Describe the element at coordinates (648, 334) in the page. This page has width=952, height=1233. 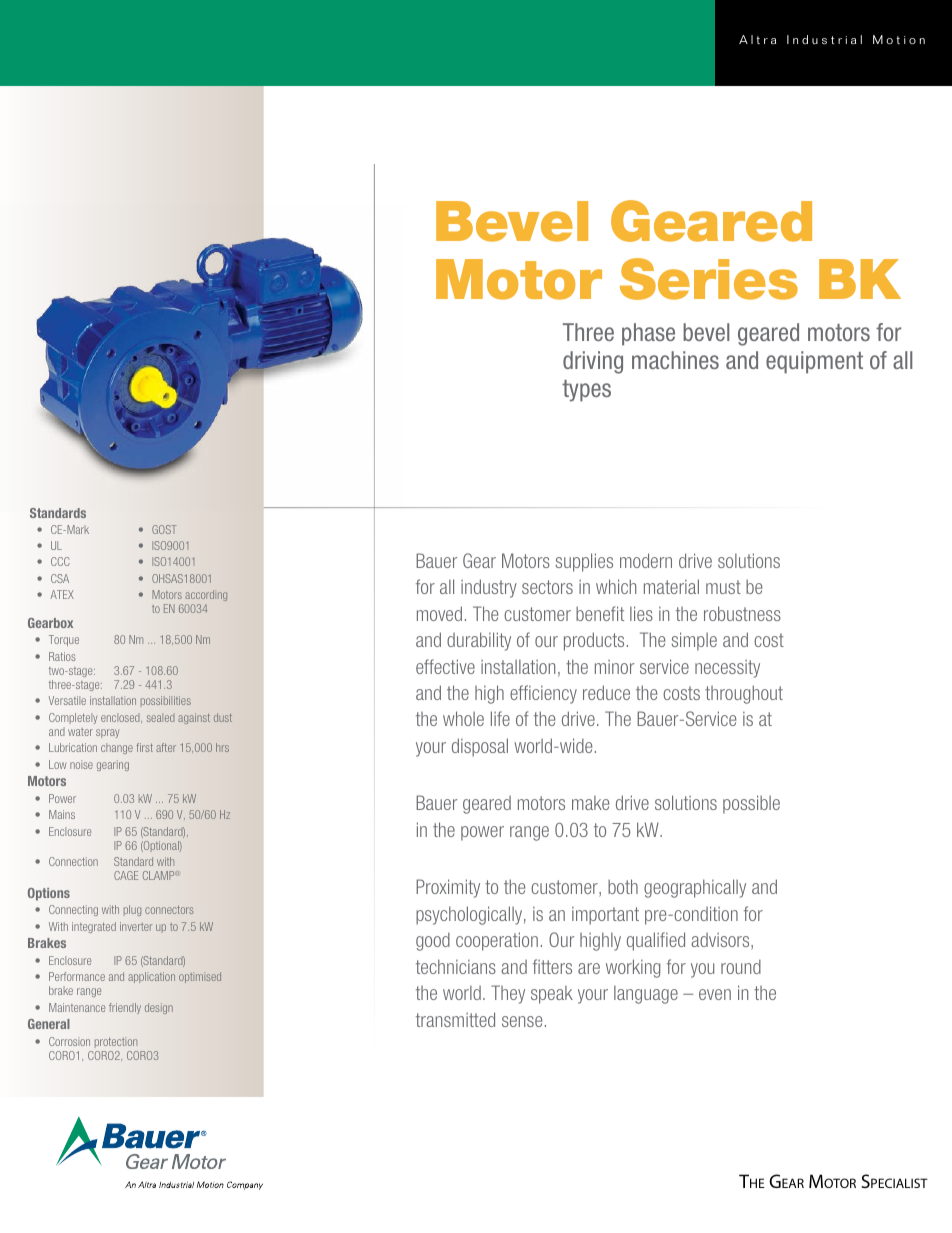
I see `phase` at that location.
